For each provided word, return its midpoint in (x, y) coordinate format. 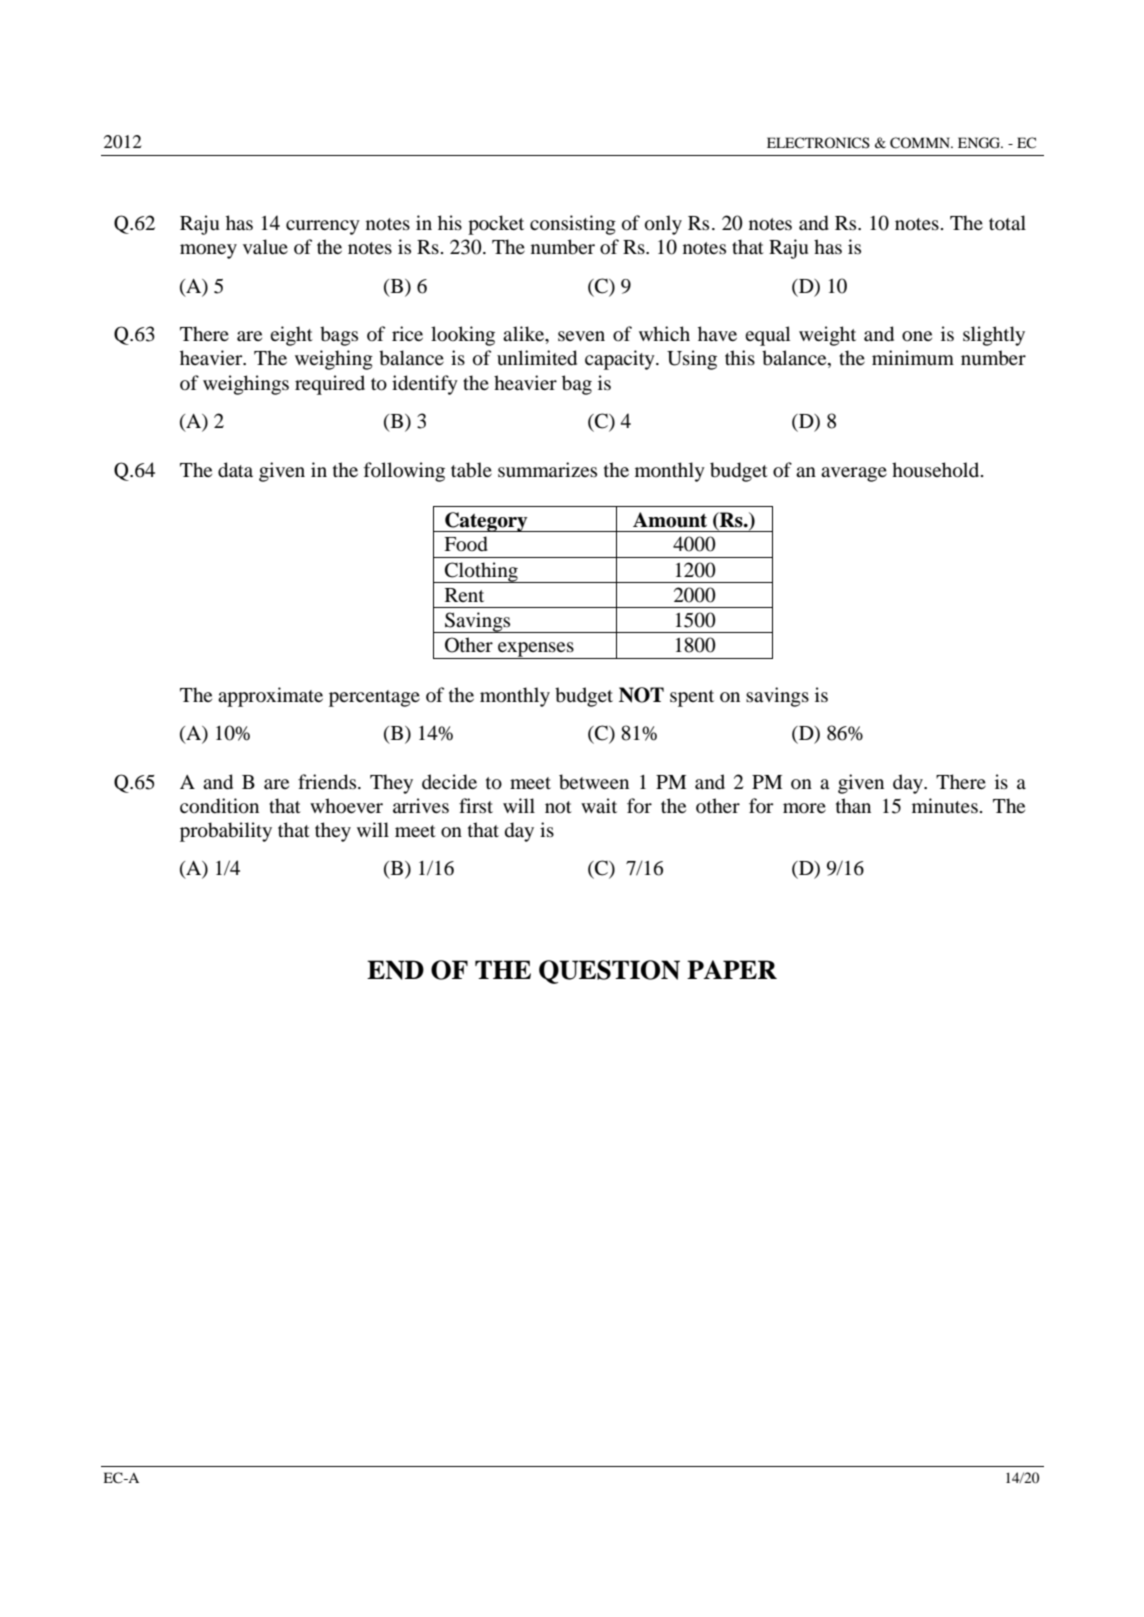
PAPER (732, 969)
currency (323, 227)
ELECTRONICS (818, 142)
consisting (573, 225)
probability (226, 832)
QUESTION (609, 972)
